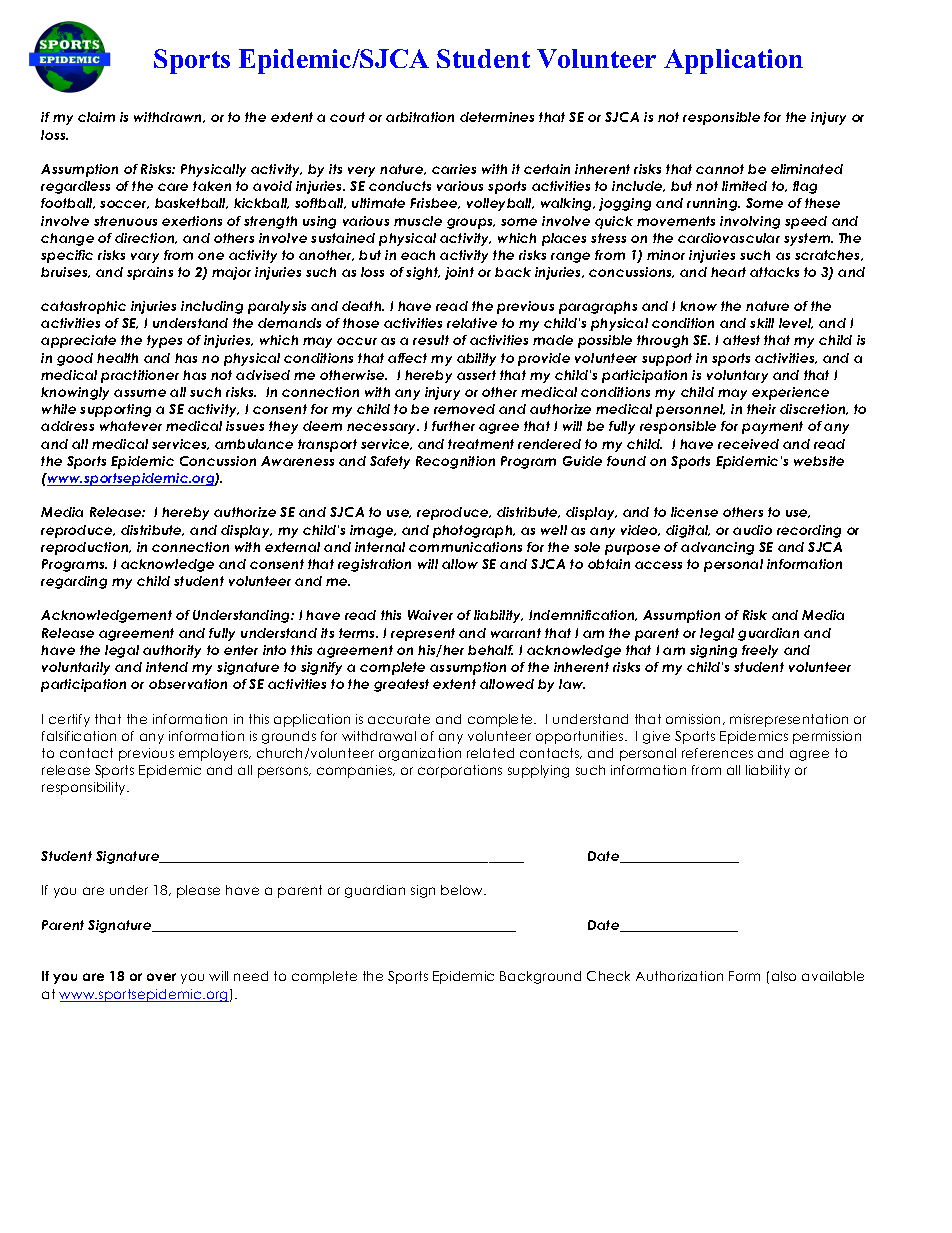 Image resolution: width=952 pixels, height=1233 pixels. I want to click on references, so click(717, 753).
